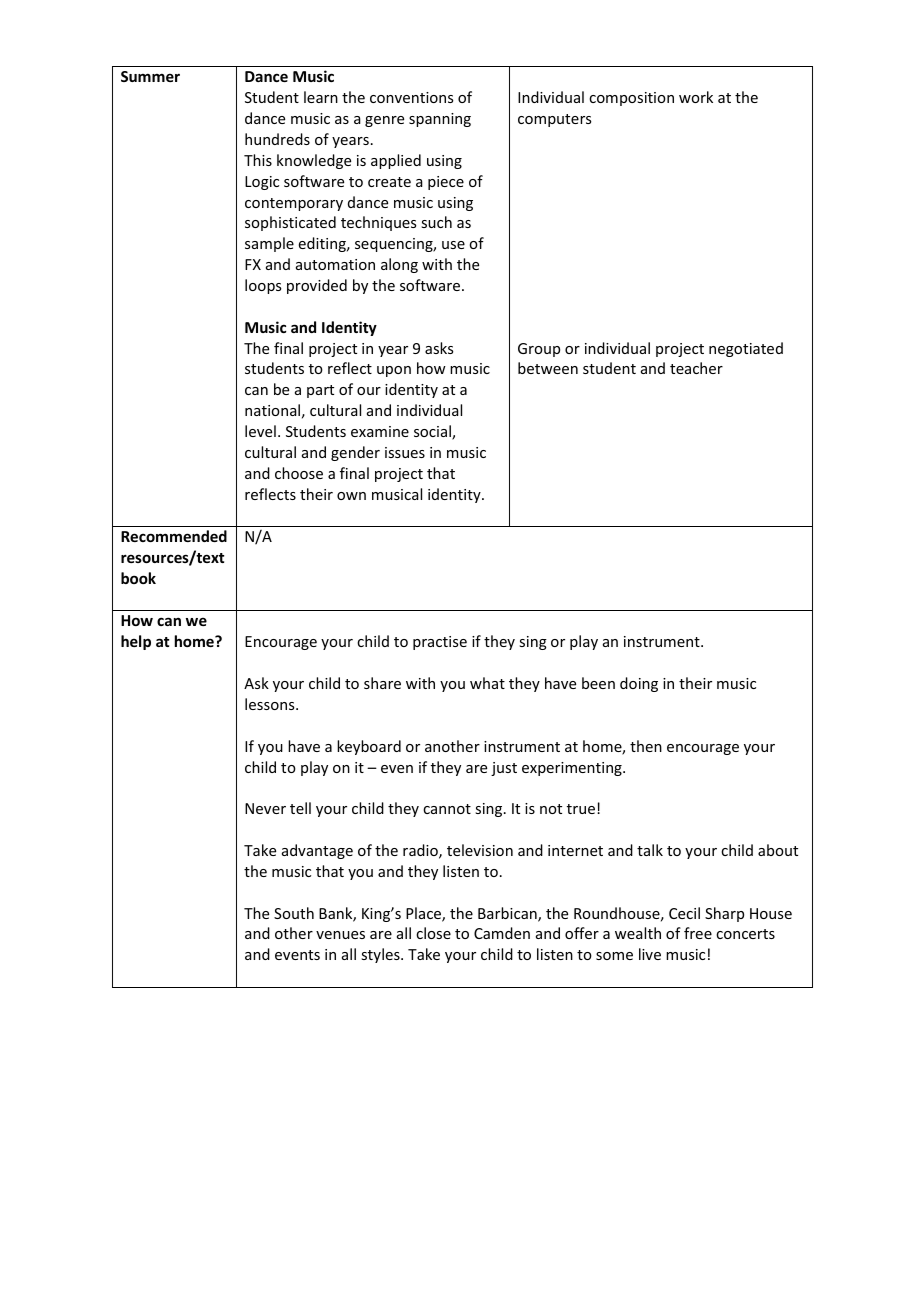 The height and width of the image is (1308, 924). I want to click on work, so click(696, 97).
